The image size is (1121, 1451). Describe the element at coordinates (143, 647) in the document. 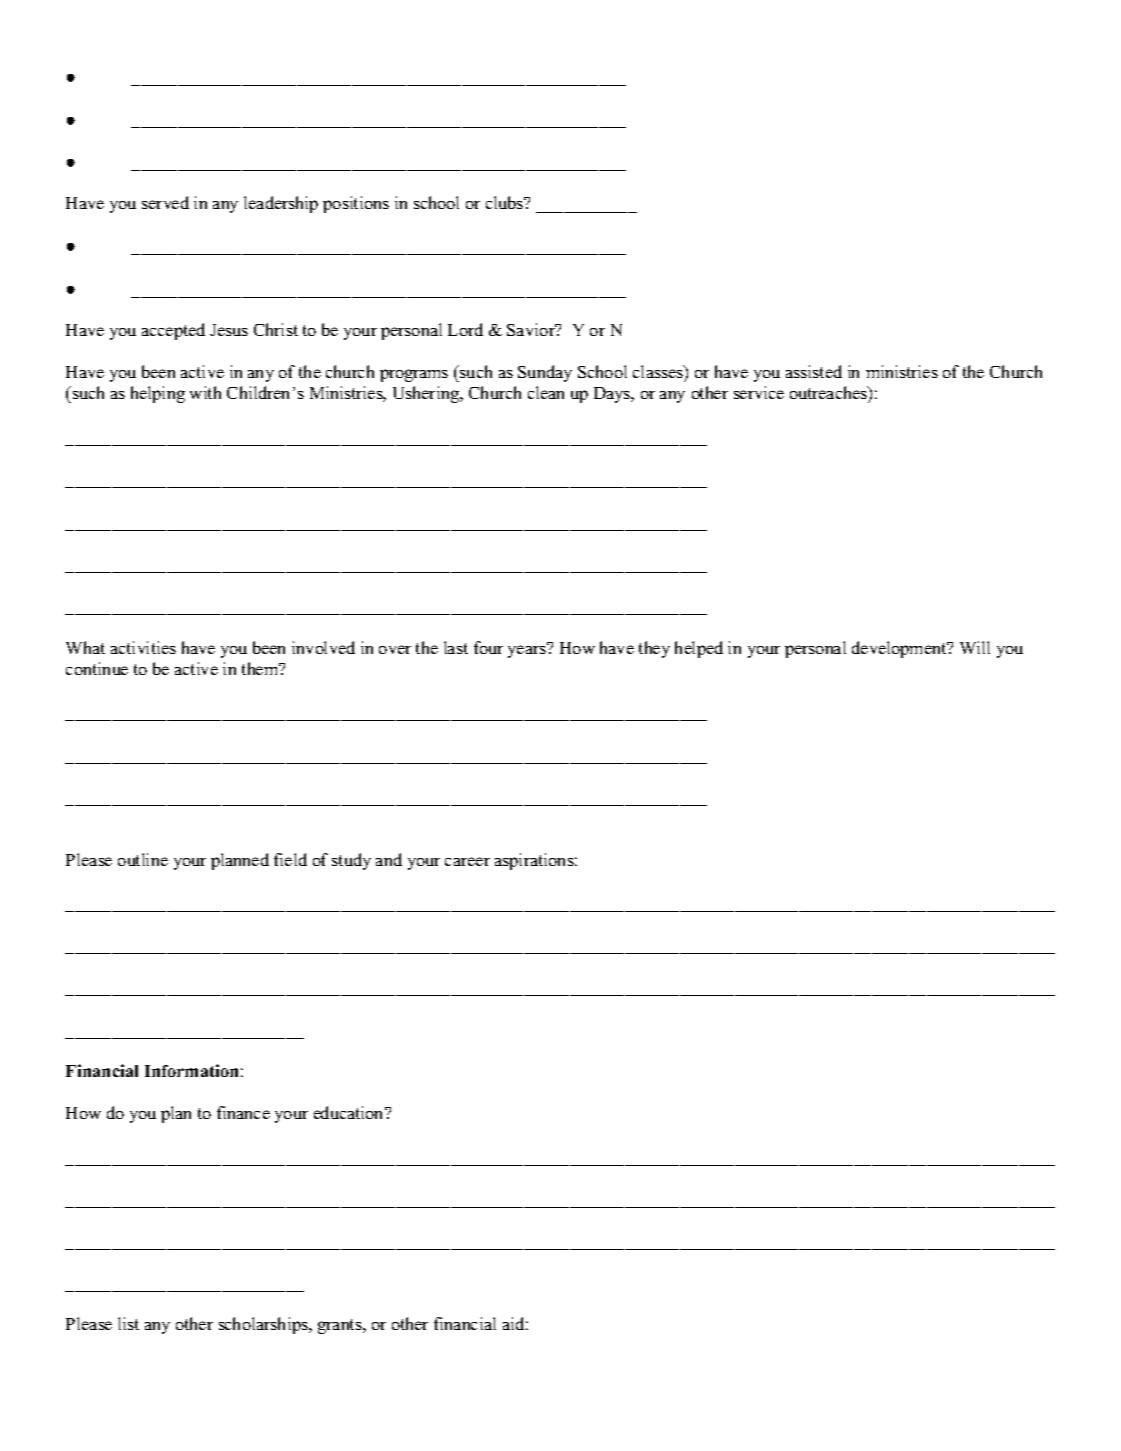

I see `activities` at that location.
